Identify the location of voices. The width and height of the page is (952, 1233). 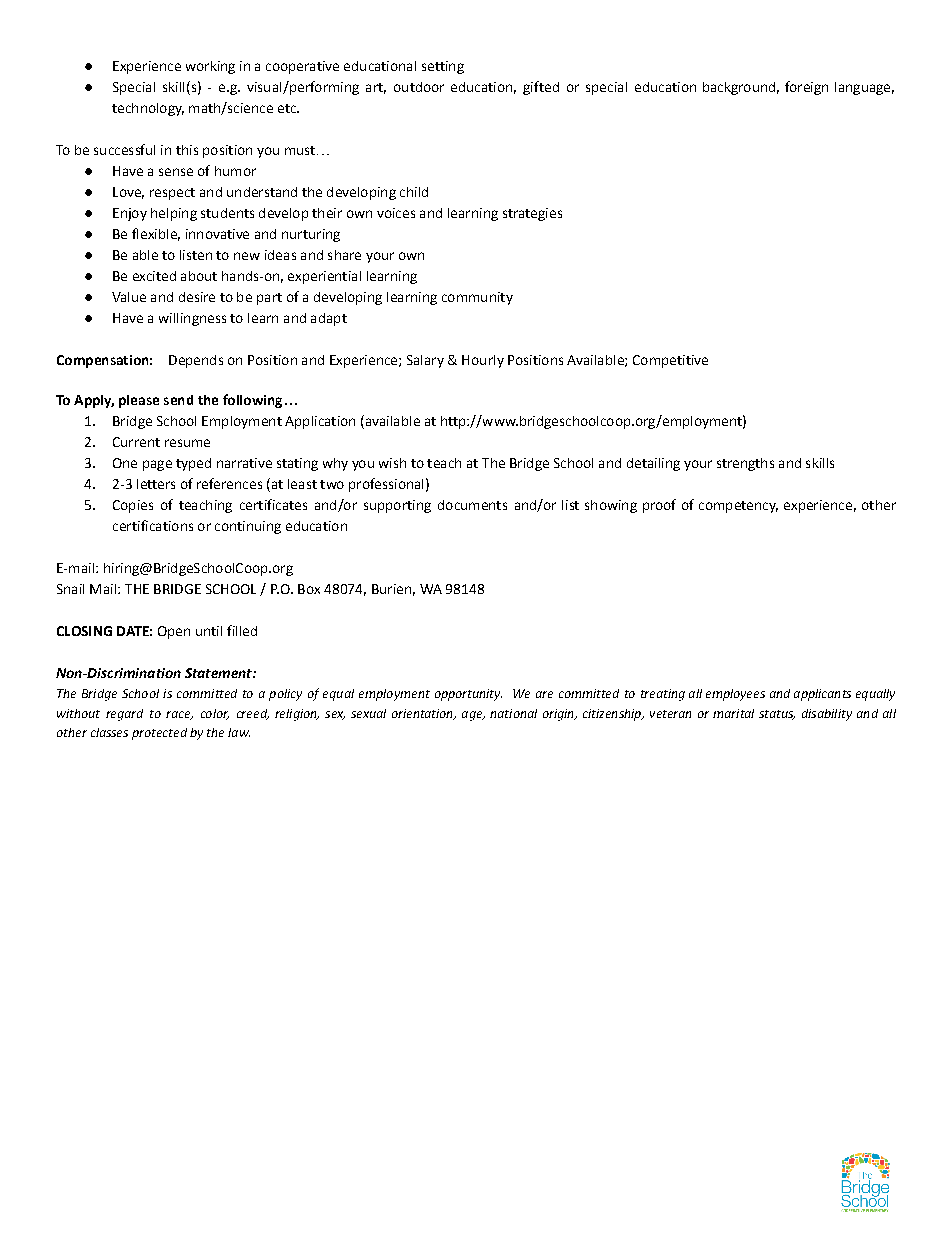
(396, 213).
